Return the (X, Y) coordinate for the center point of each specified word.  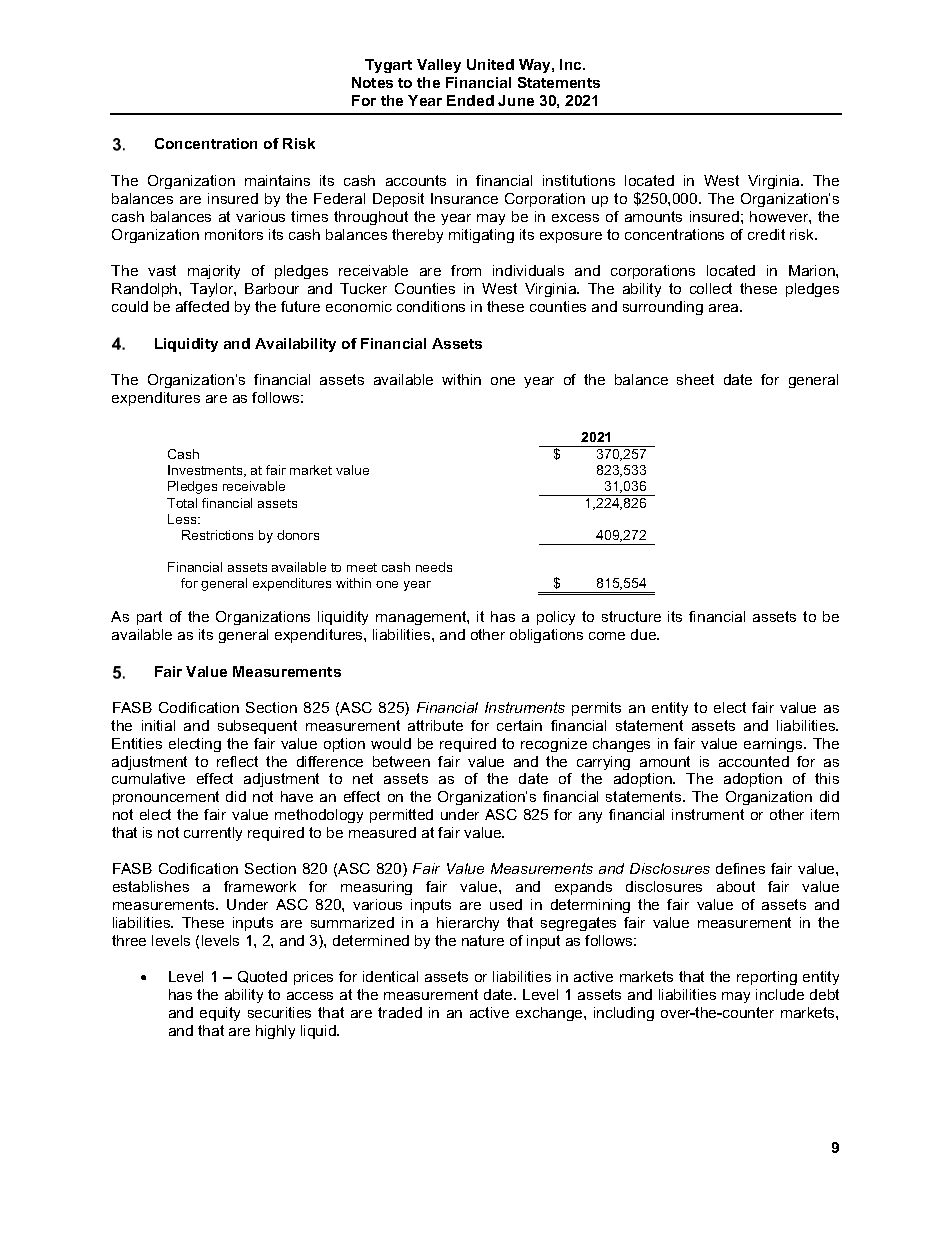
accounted (754, 761)
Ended (470, 100)
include (780, 994)
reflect (237, 761)
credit (766, 234)
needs (434, 567)
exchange (550, 1014)
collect (711, 288)
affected (202, 306)
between (401, 761)
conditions (431, 306)
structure (631, 616)
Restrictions (217, 535)
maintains (277, 180)
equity (220, 1014)
